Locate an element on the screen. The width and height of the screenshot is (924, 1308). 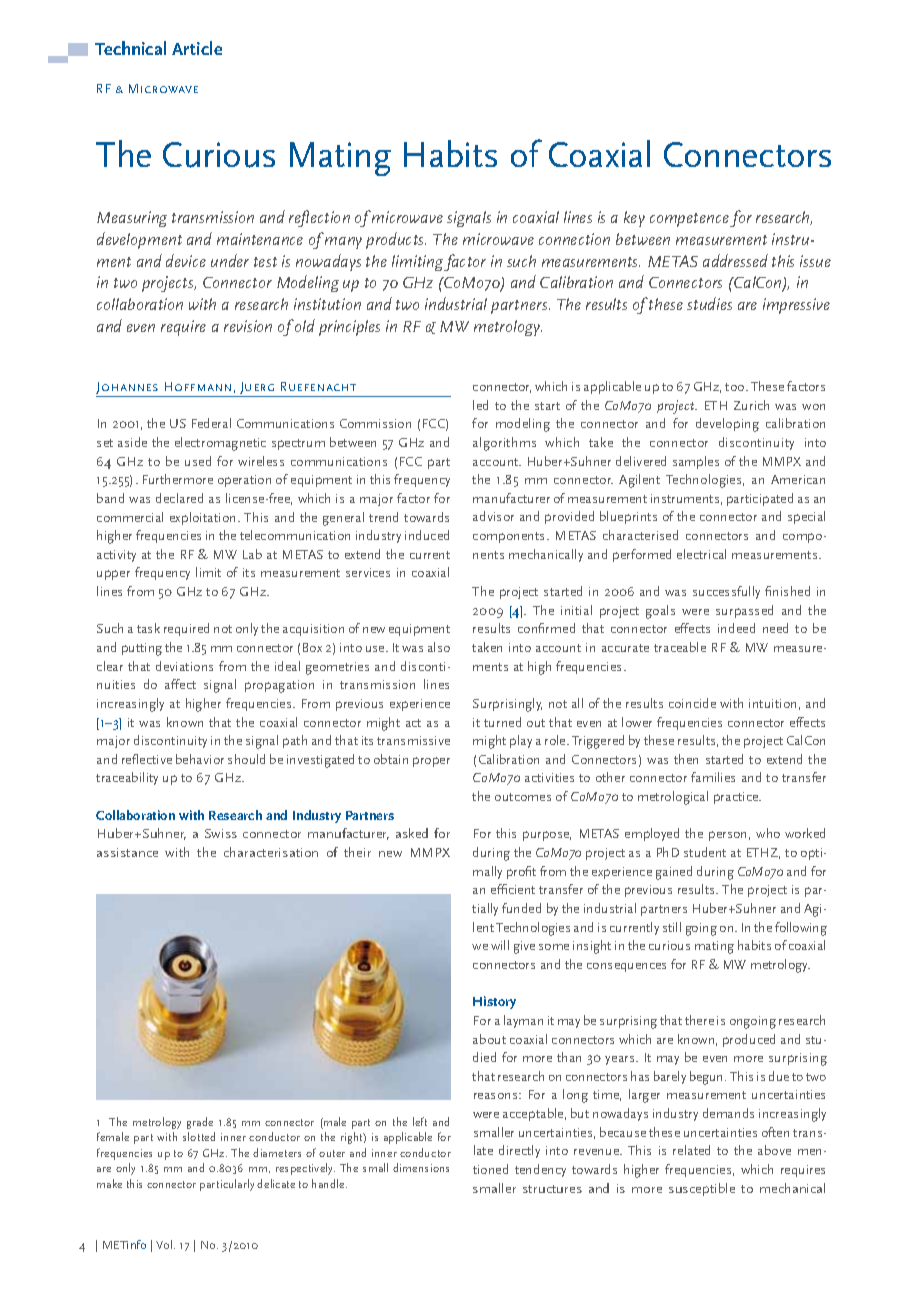
dimensions is located at coordinates (421, 1167).
